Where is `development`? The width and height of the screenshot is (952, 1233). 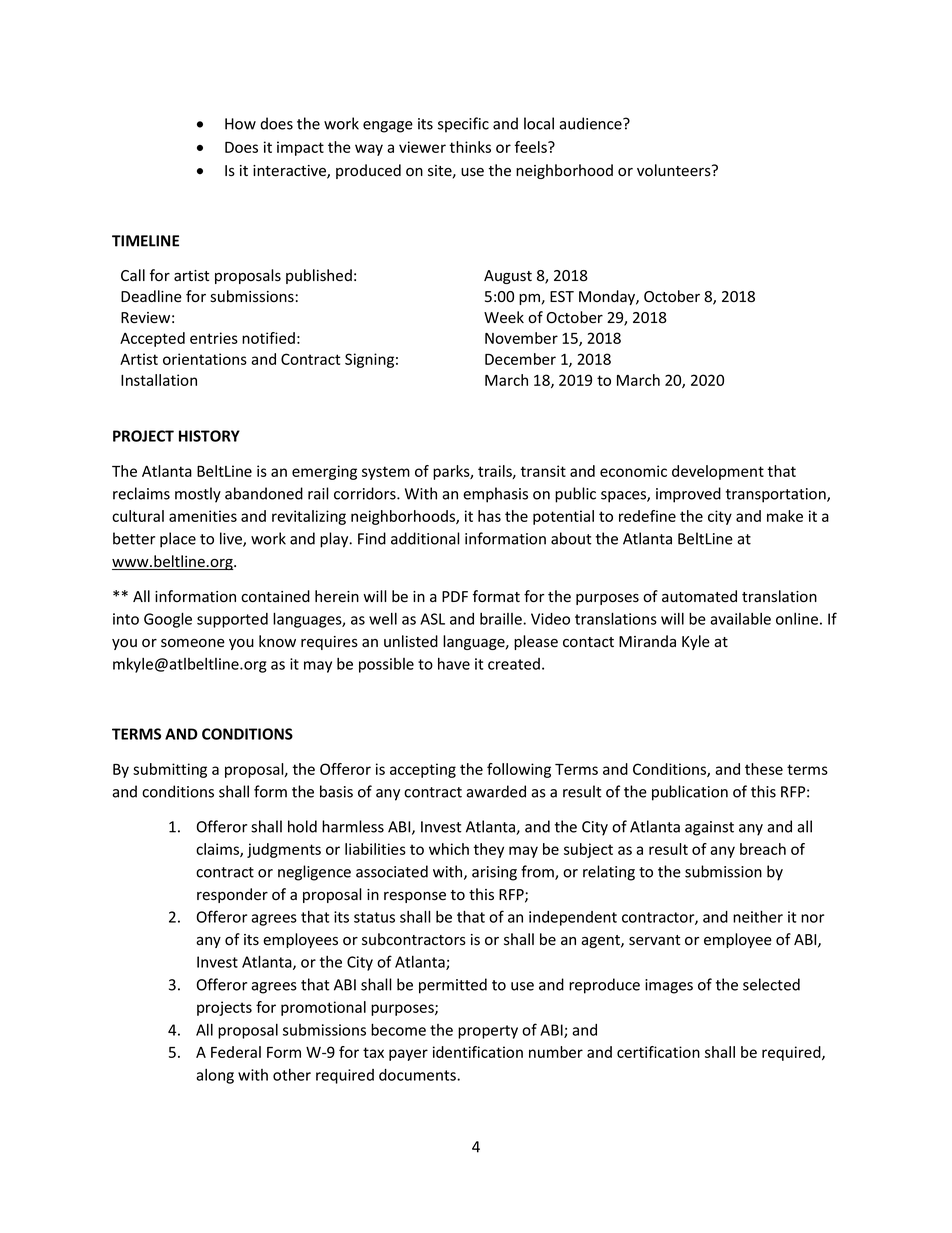
development is located at coordinates (718, 472).
